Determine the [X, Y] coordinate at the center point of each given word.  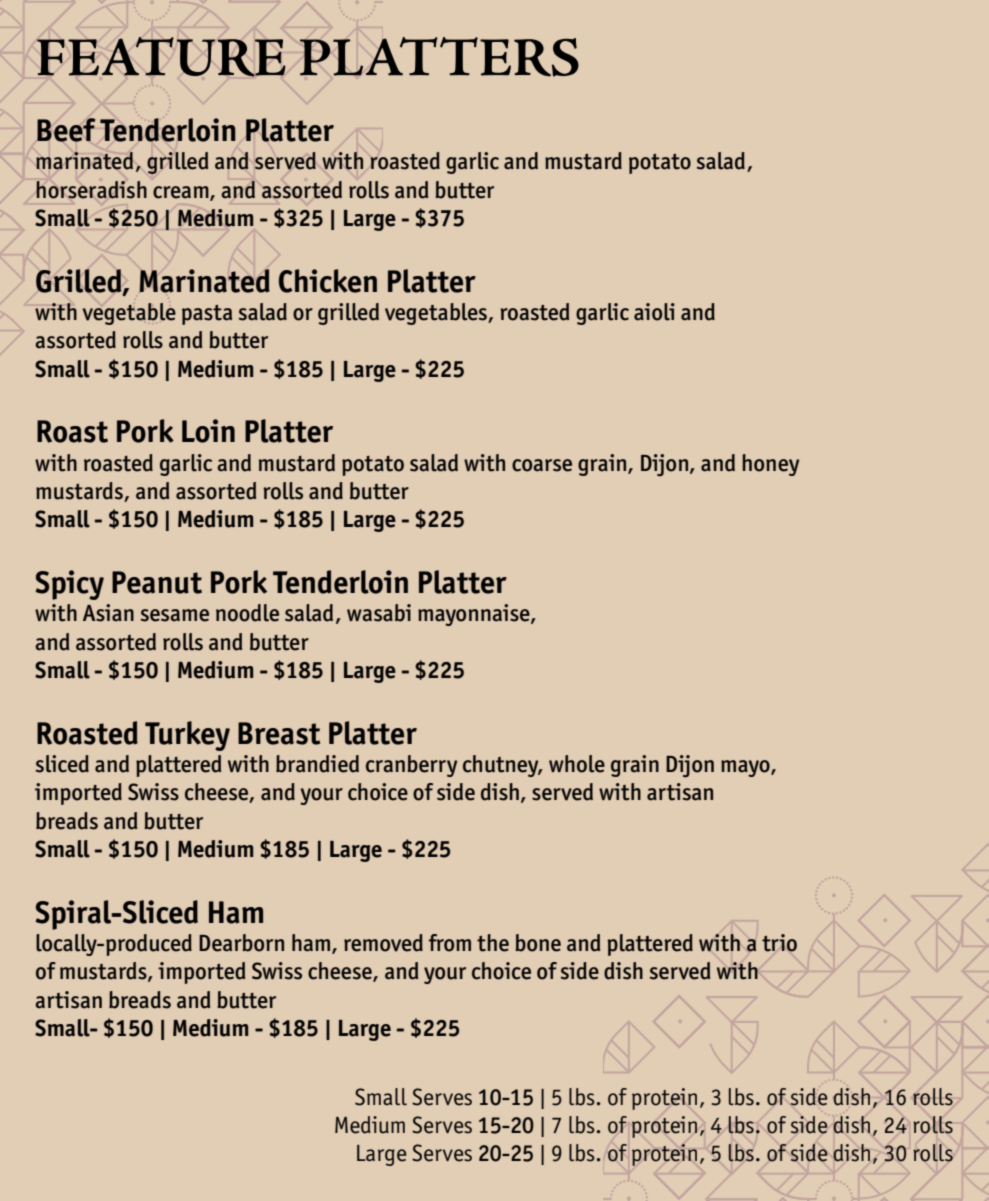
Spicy [69, 585]
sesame [175, 615]
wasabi [379, 613]
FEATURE [161, 57]
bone [538, 943]
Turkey [187, 736]
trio [779, 943]
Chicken [328, 281]
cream [182, 193]
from [450, 943]
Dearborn [241, 943]
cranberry [411, 766]
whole [577, 764]
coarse [542, 465]
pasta [207, 315]
